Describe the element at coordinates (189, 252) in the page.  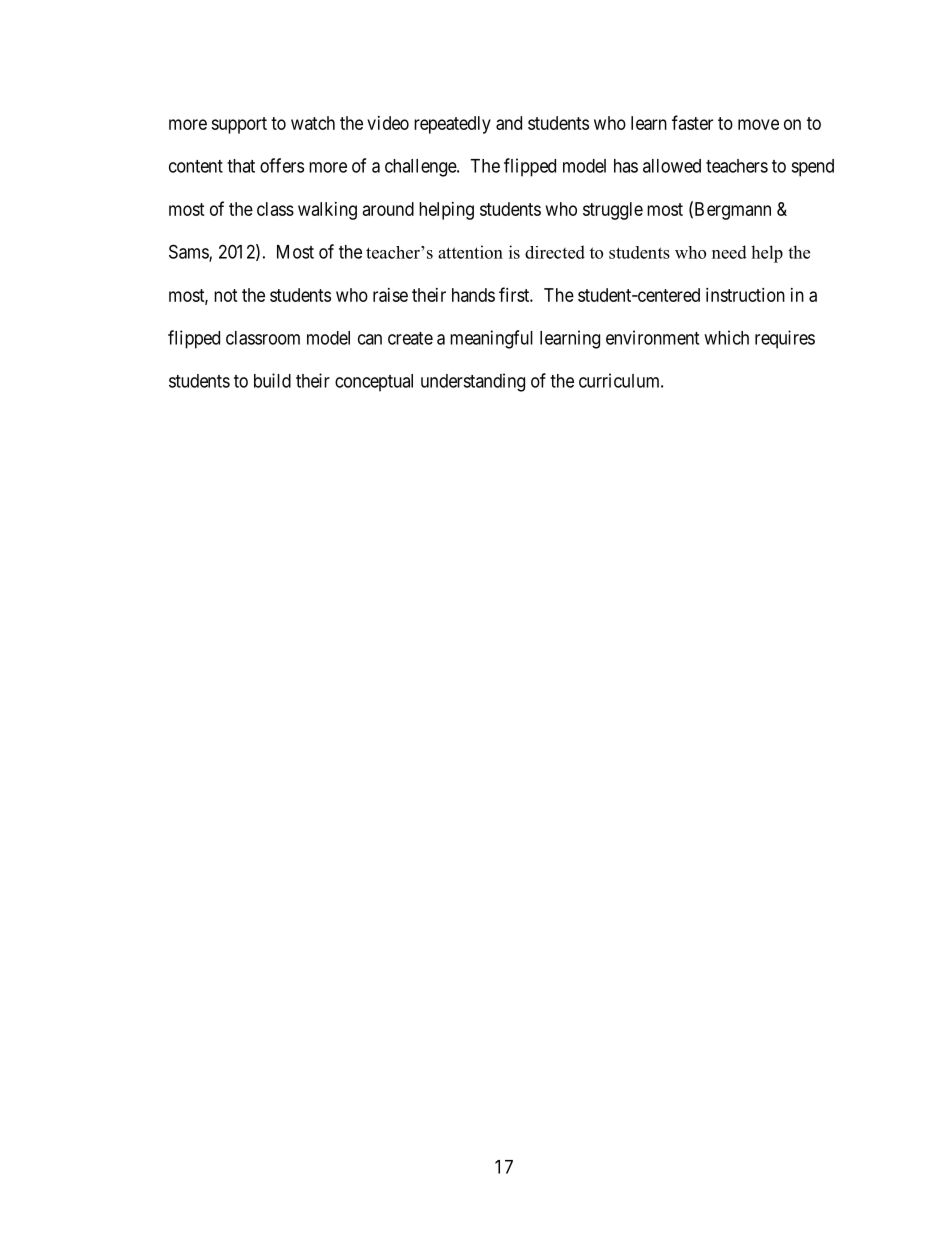
I see `Sams` at that location.
